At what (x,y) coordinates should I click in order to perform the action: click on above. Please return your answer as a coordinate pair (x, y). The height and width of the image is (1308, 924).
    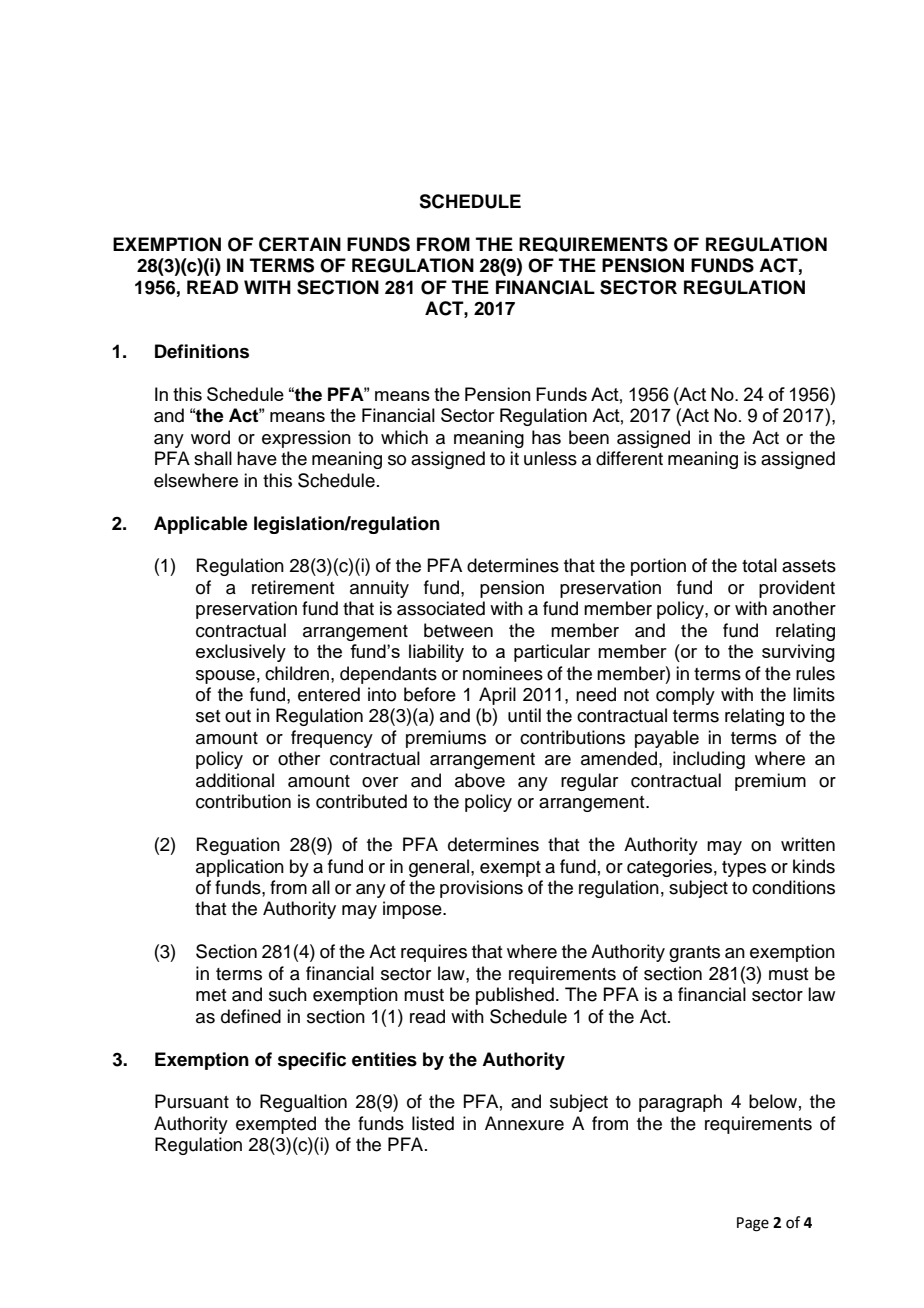
    Looking at the image, I should click on (480, 780).
